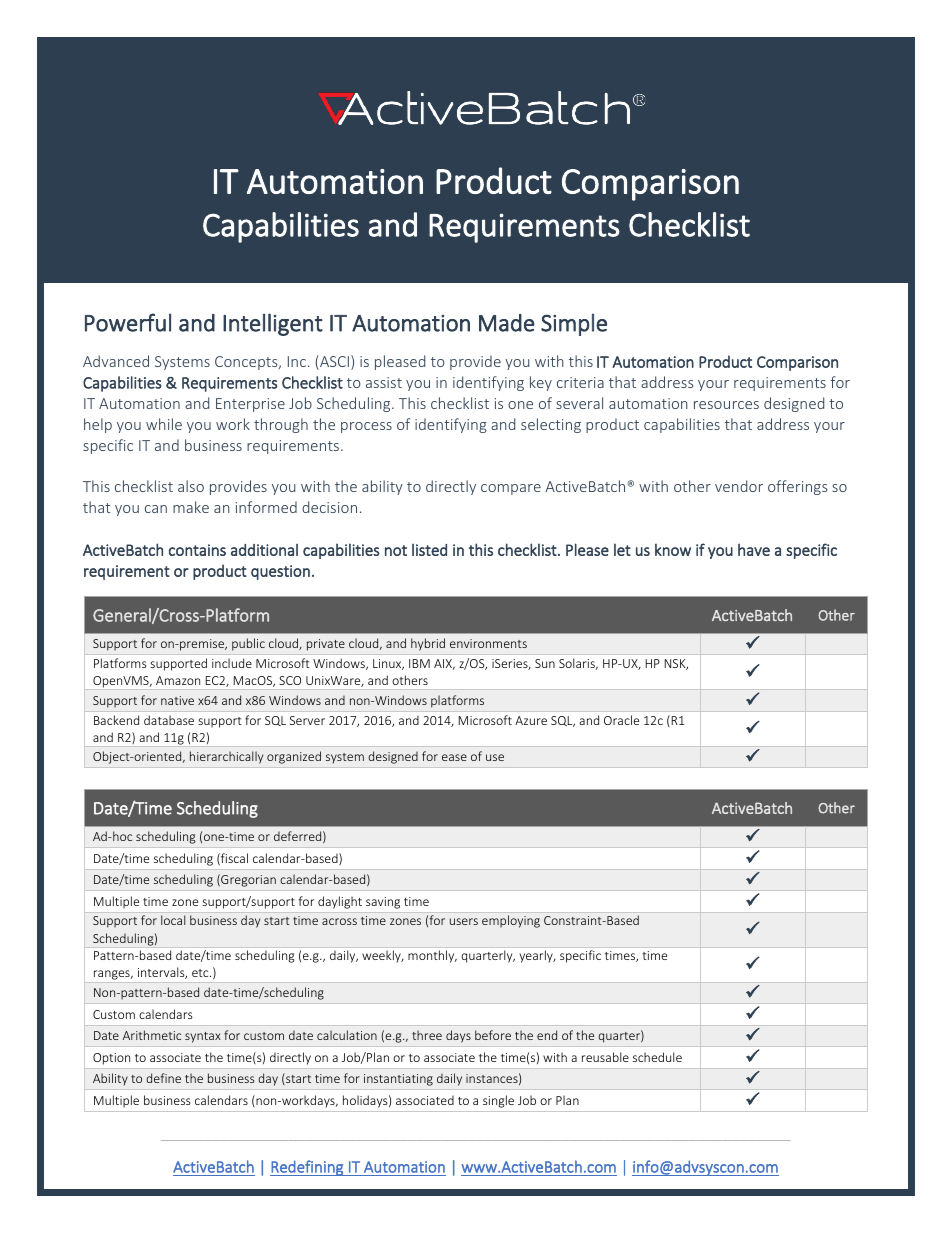 The image size is (952, 1233). I want to click on hybrid, so click(428, 644).
